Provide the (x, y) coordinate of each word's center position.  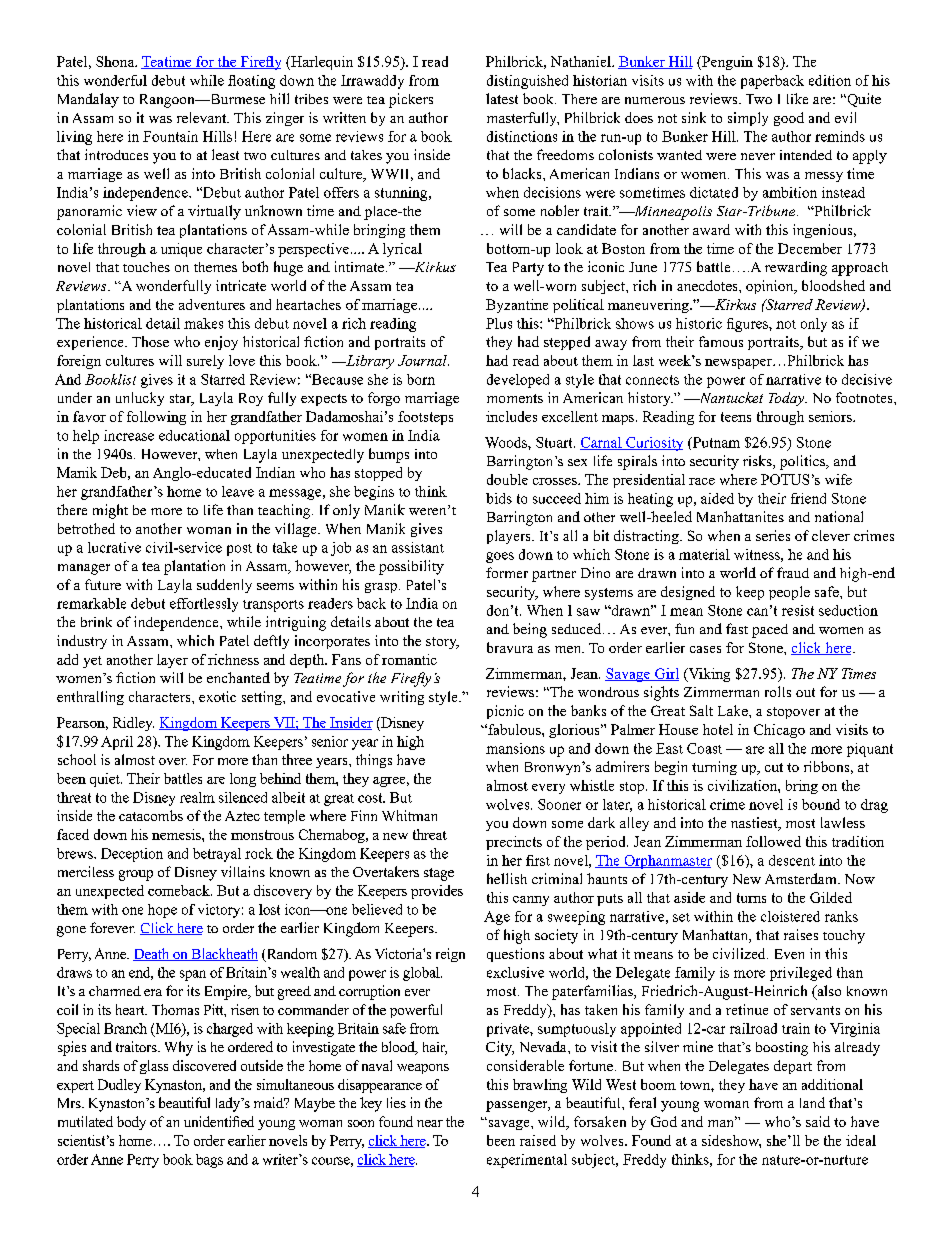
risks (758, 462)
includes (511, 416)
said (818, 1121)
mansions (515, 748)
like (797, 98)
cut (774, 767)
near (430, 1123)
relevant (203, 117)
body (131, 1123)
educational (194, 435)
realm (197, 797)
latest (502, 98)
